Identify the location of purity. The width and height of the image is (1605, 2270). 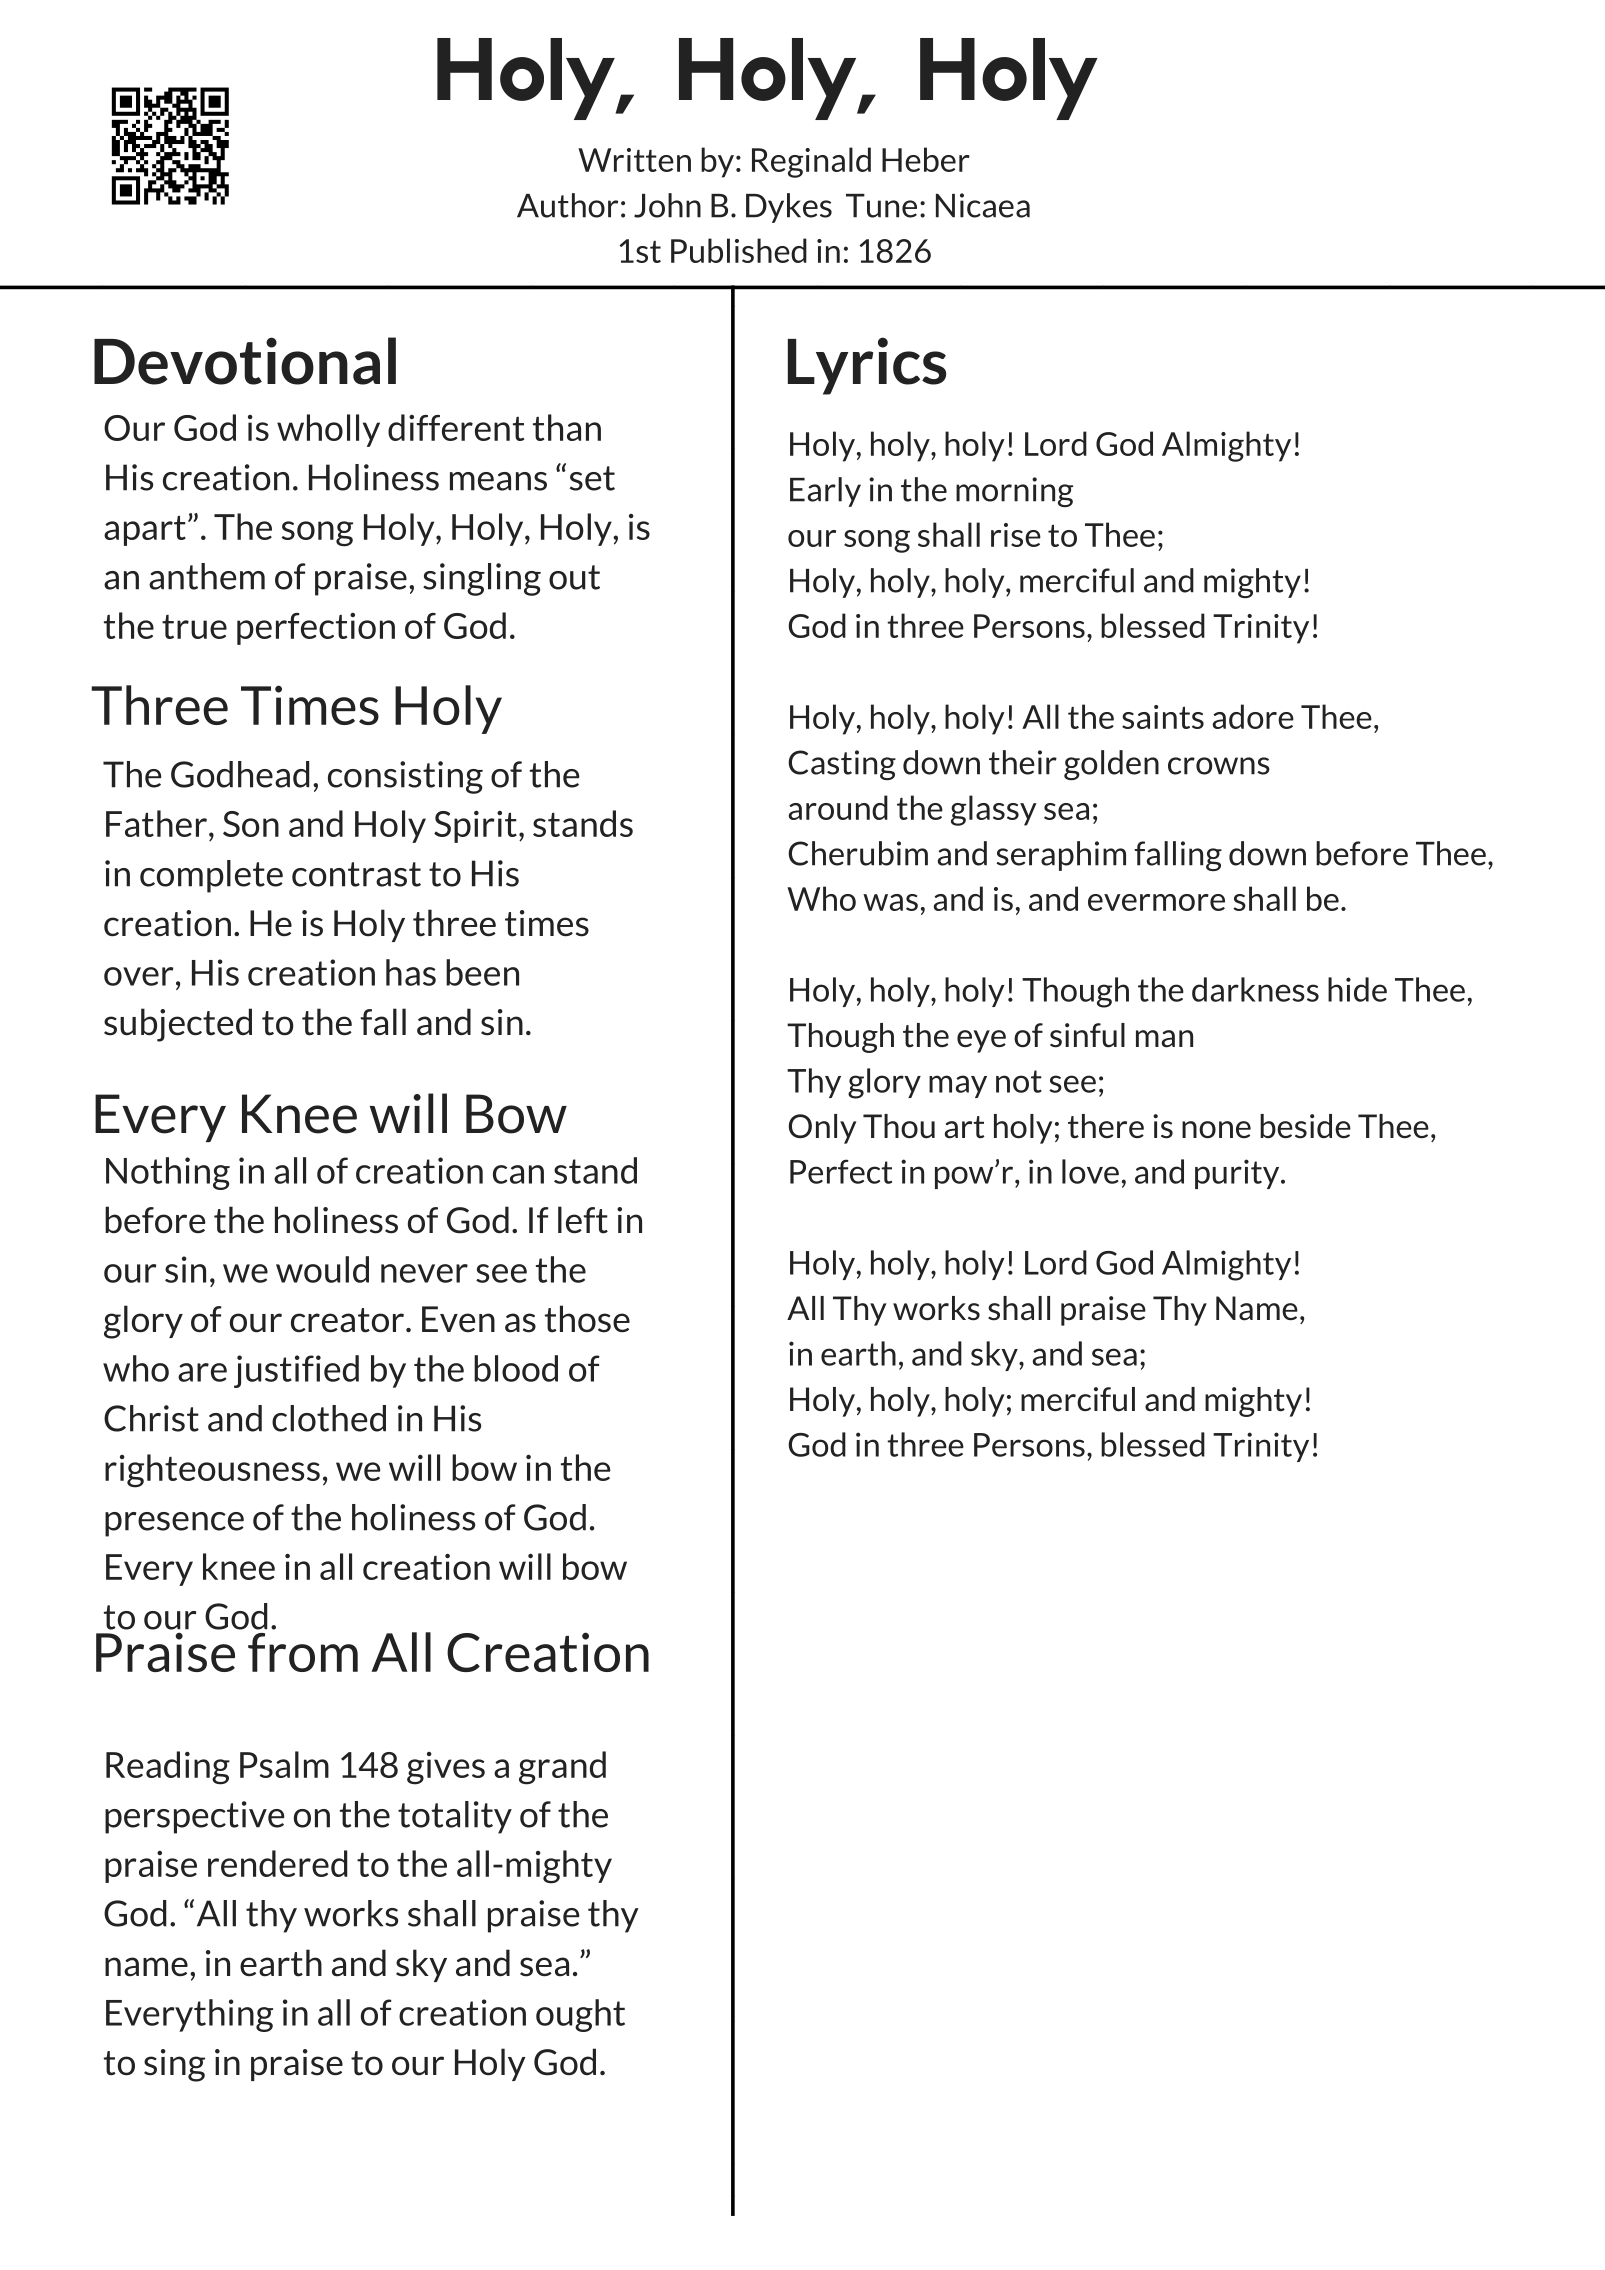
(1238, 1174).
